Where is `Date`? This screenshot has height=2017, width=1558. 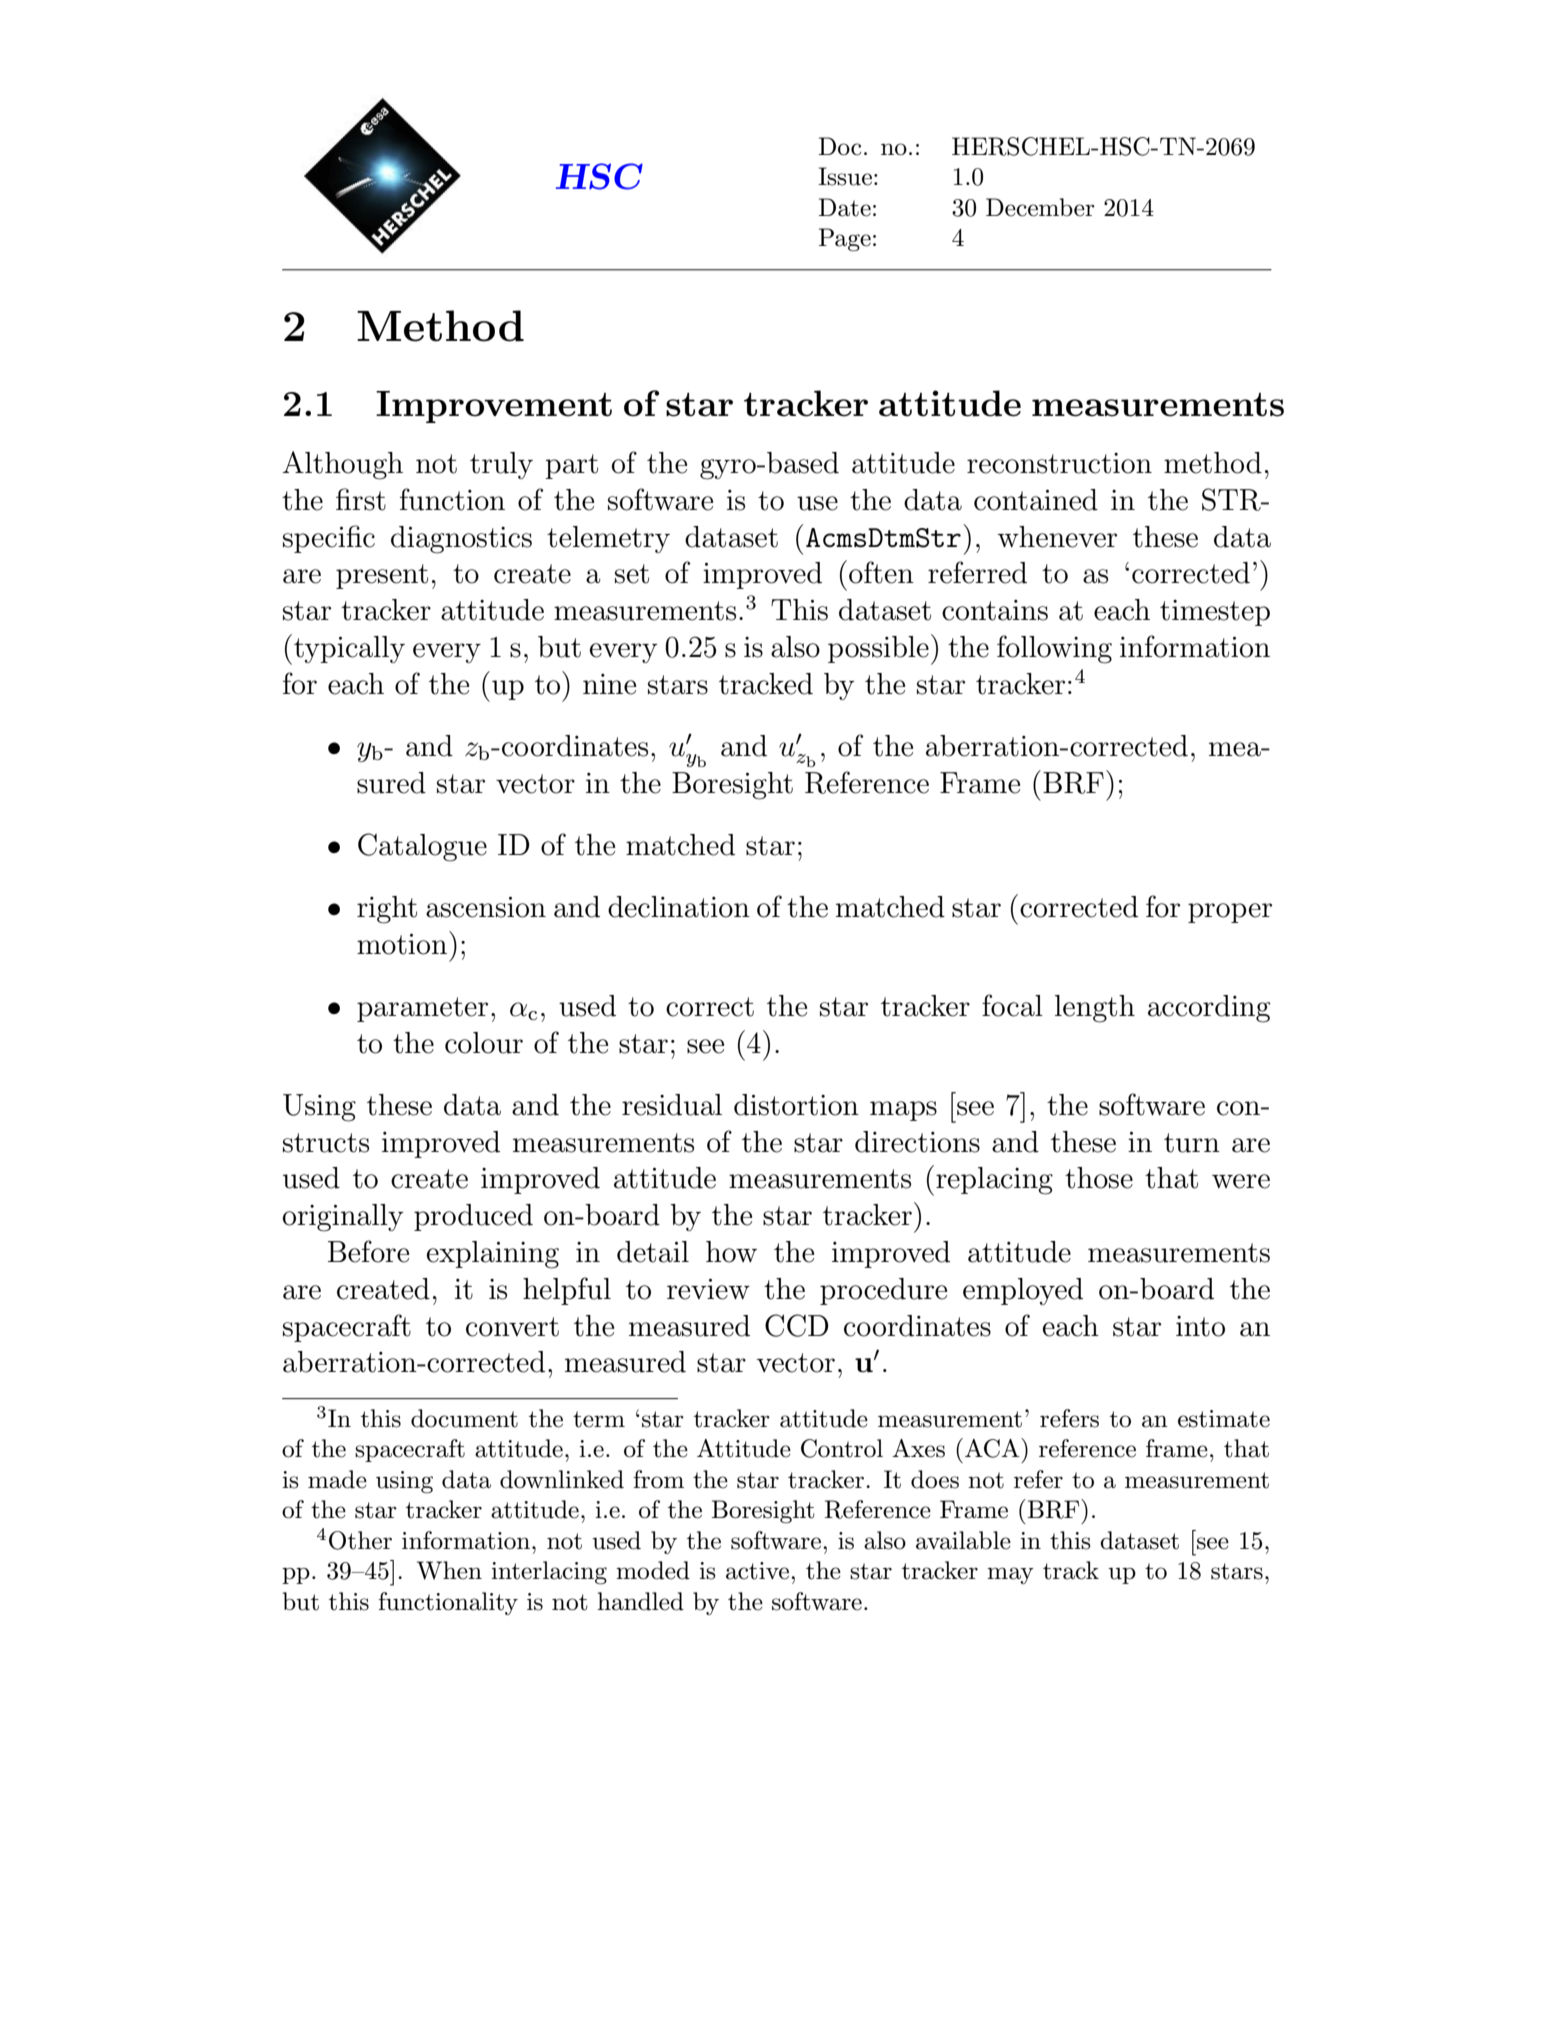 Date is located at coordinates (845, 207).
